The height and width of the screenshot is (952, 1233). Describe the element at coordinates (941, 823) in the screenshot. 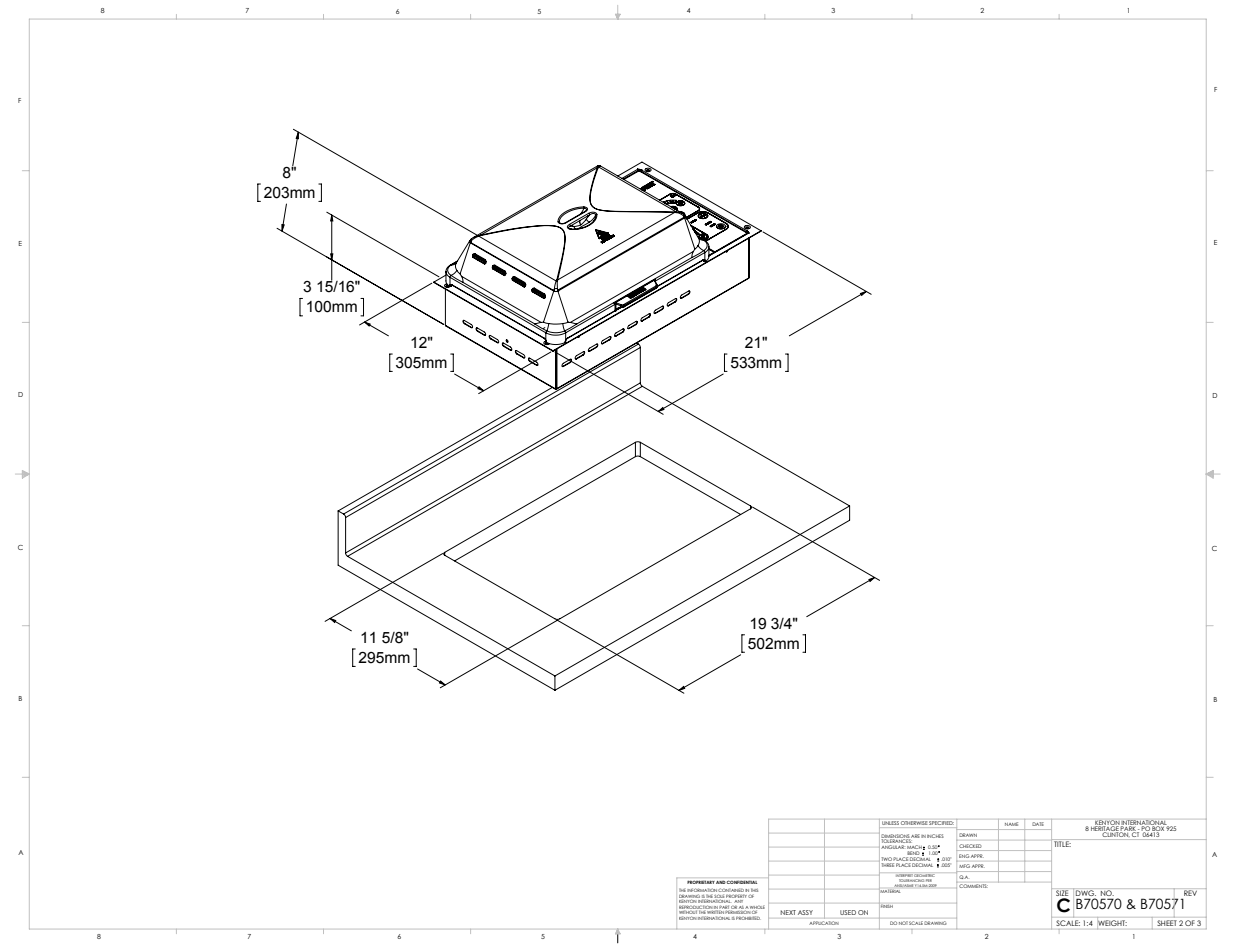

I see `SPECIFIED` at that location.
